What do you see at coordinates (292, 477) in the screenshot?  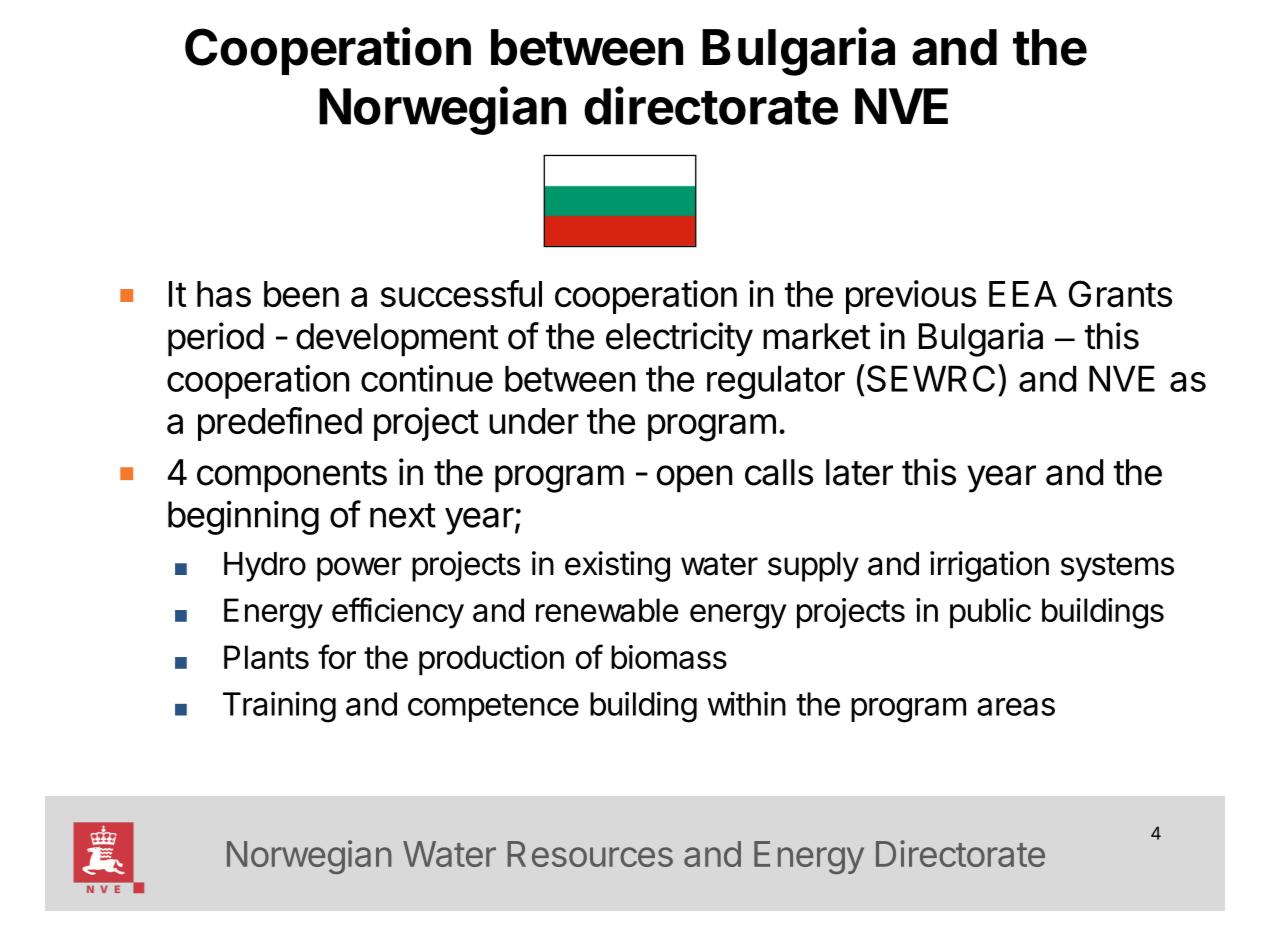 I see `components` at bounding box center [292, 477].
